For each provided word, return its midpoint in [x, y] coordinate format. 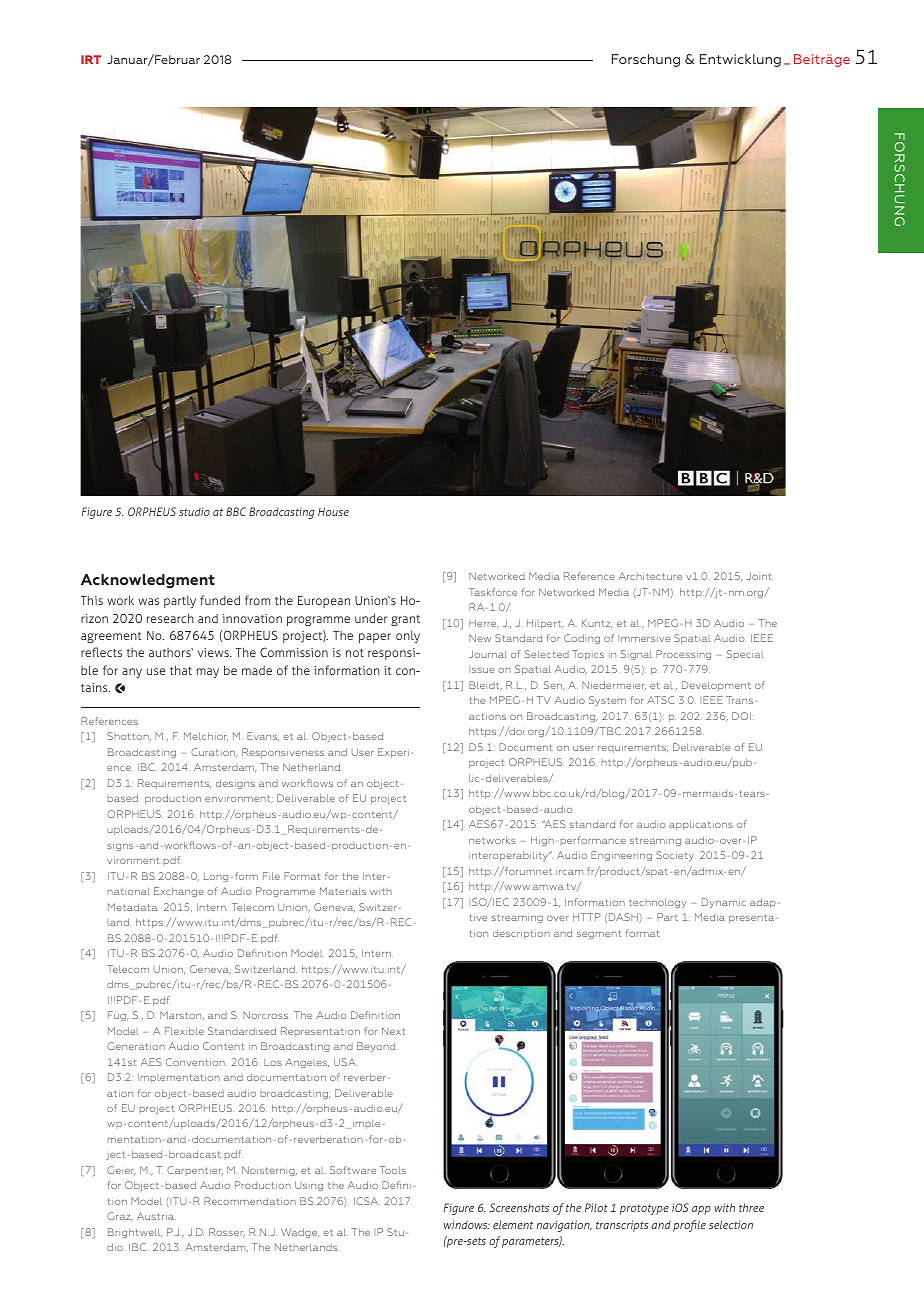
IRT [91, 59]
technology [658, 903]
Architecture [650, 576]
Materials [343, 891]
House [333, 511]
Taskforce [493, 592]
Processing [683, 655]
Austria [156, 1216]
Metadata [133, 907]
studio [194, 511]
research [170, 618]
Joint [759, 576]
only [408, 636]
